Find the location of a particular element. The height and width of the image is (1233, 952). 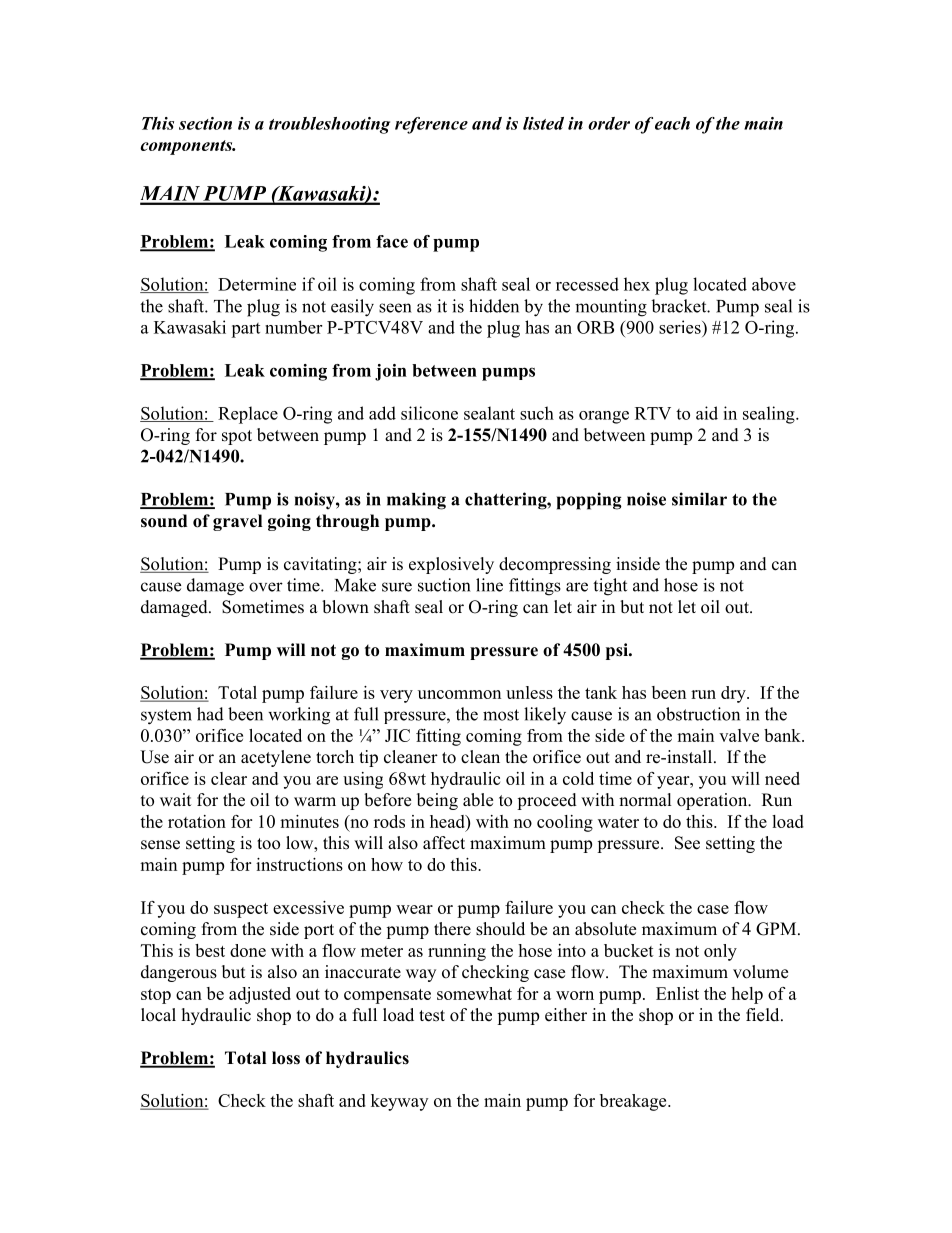

keyway is located at coordinates (399, 1102).
